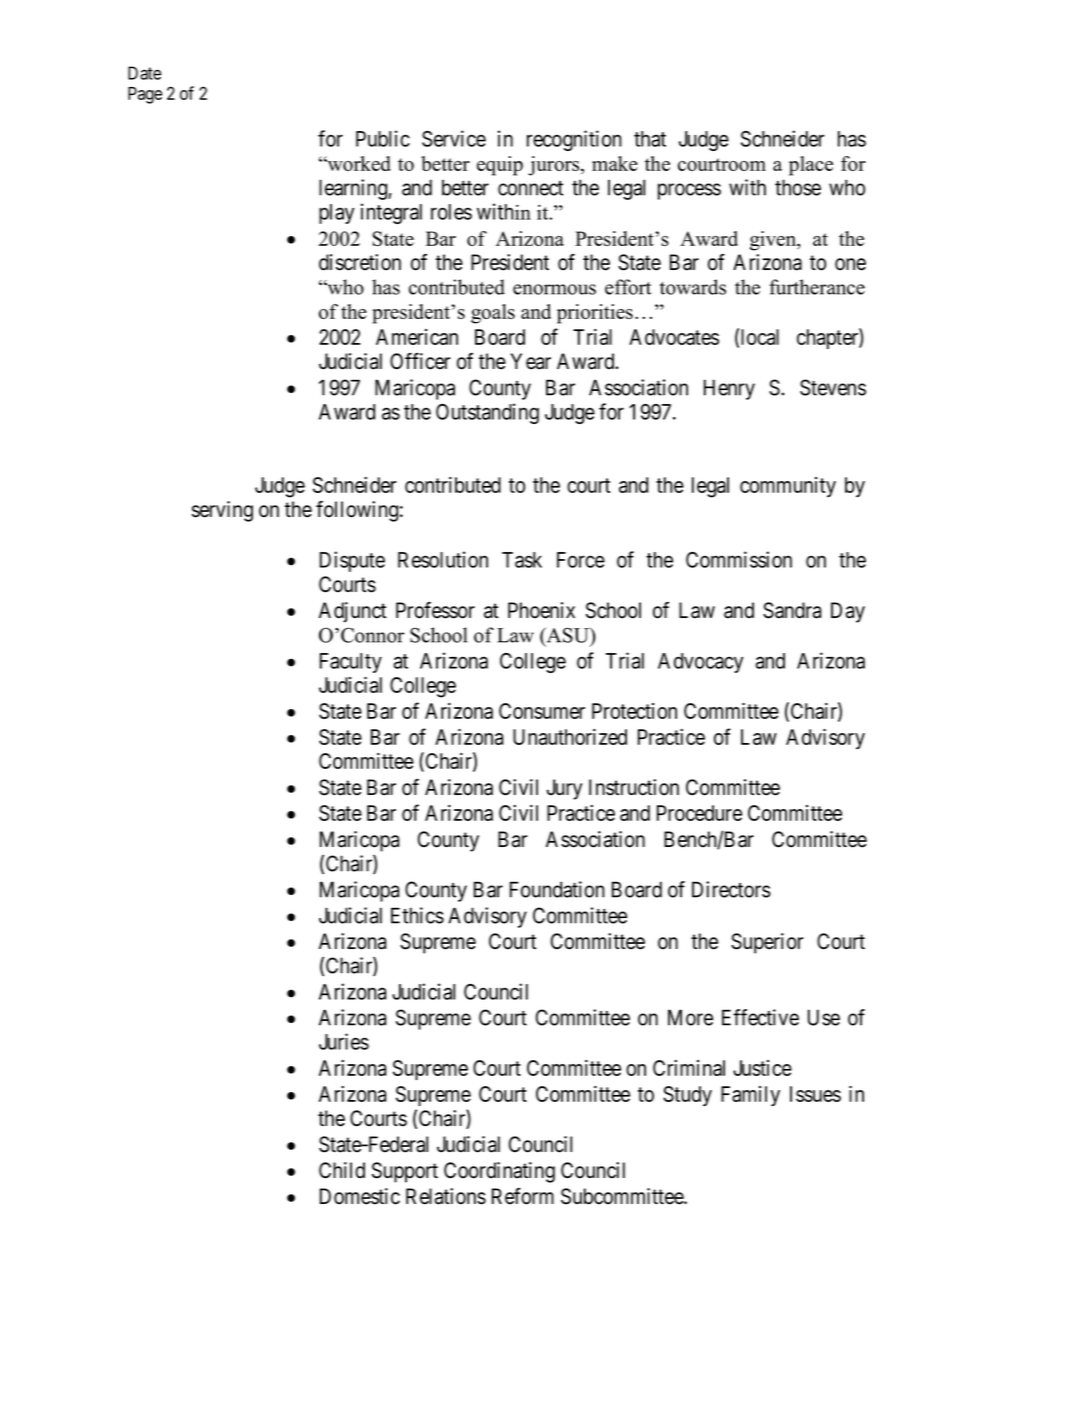 This screenshot has width=1082, height=1401. What do you see at coordinates (788, 487) in the screenshot?
I see `community` at bounding box center [788, 487].
